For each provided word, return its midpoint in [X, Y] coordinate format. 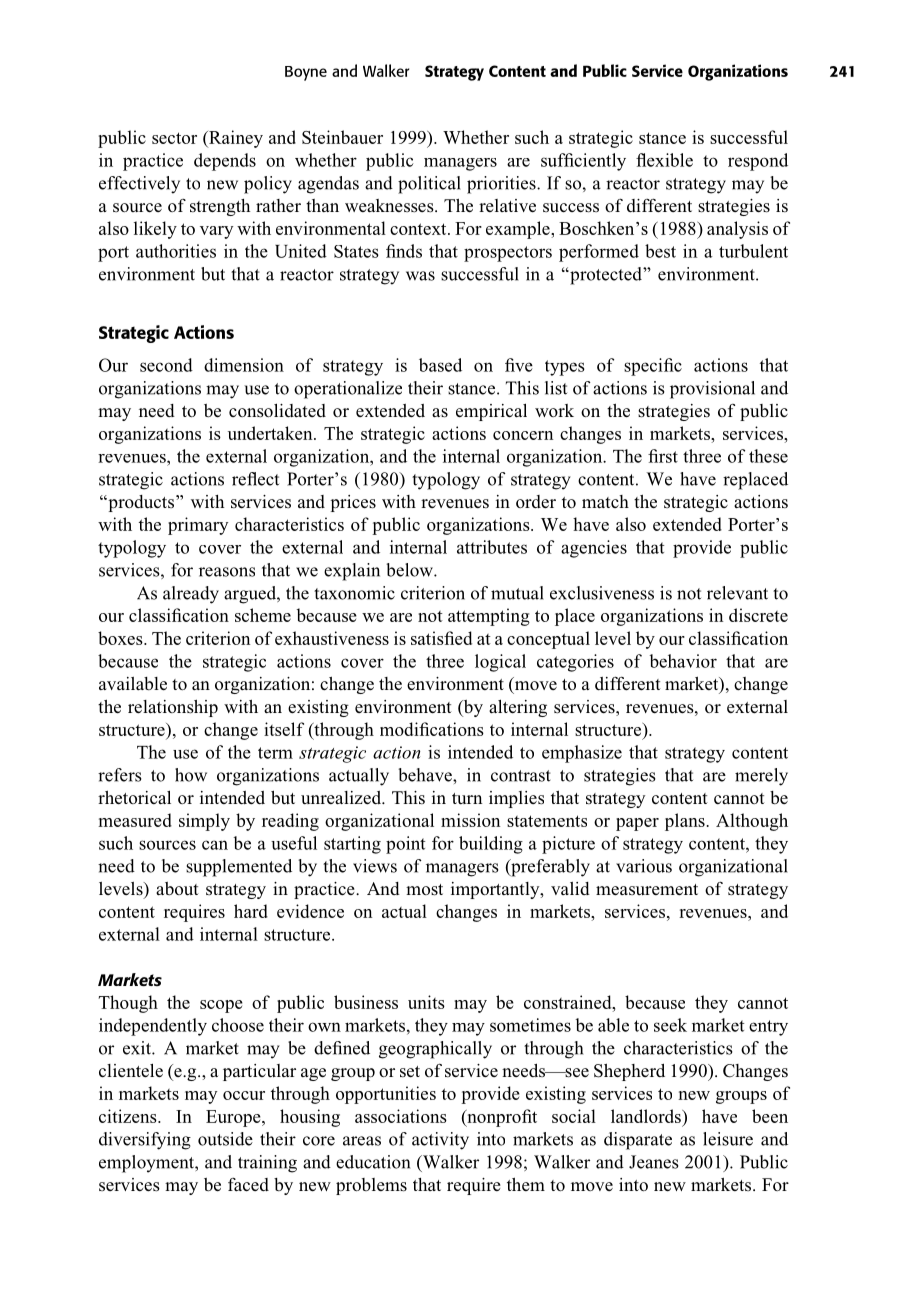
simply [204, 822]
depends [225, 162]
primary [198, 526]
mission [471, 820]
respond [758, 162]
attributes [492, 547]
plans [685, 822]
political [429, 185]
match [605, 501]
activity [440, 1141]
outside [225, 1139]
